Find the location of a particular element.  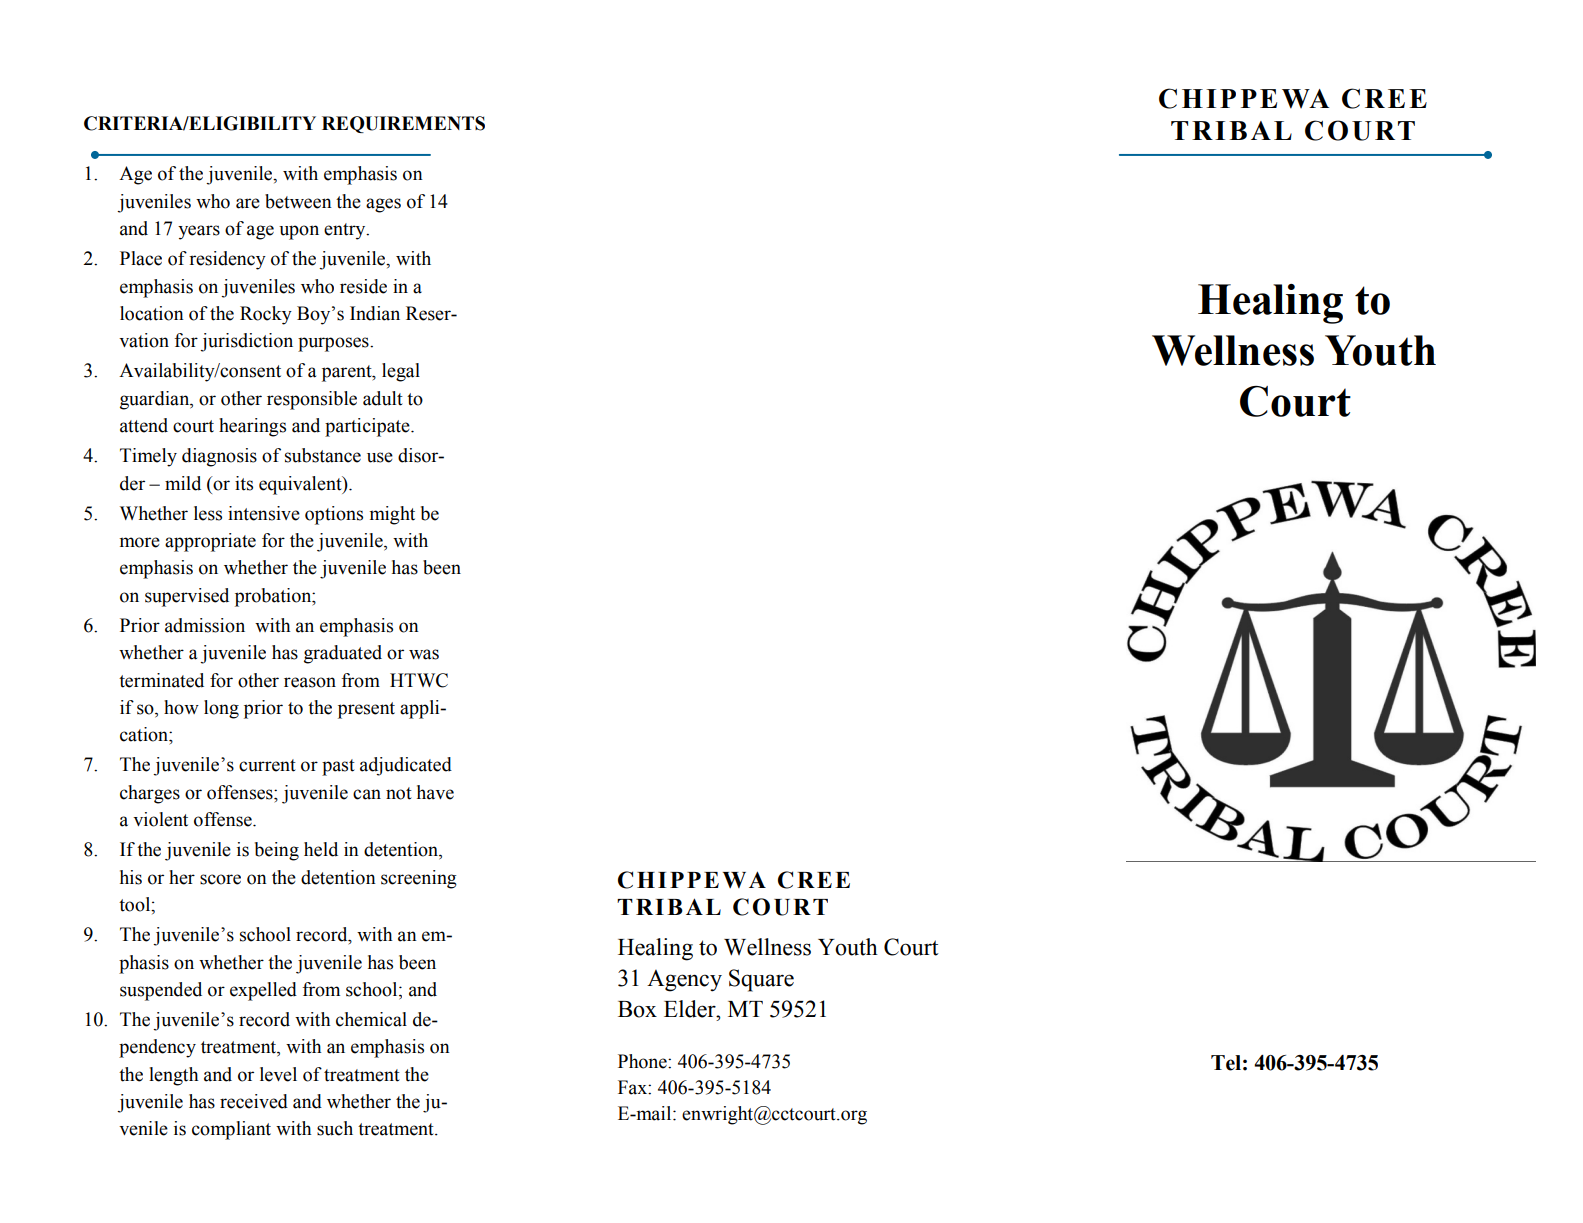

charges is located at coordinates (150, 794).
